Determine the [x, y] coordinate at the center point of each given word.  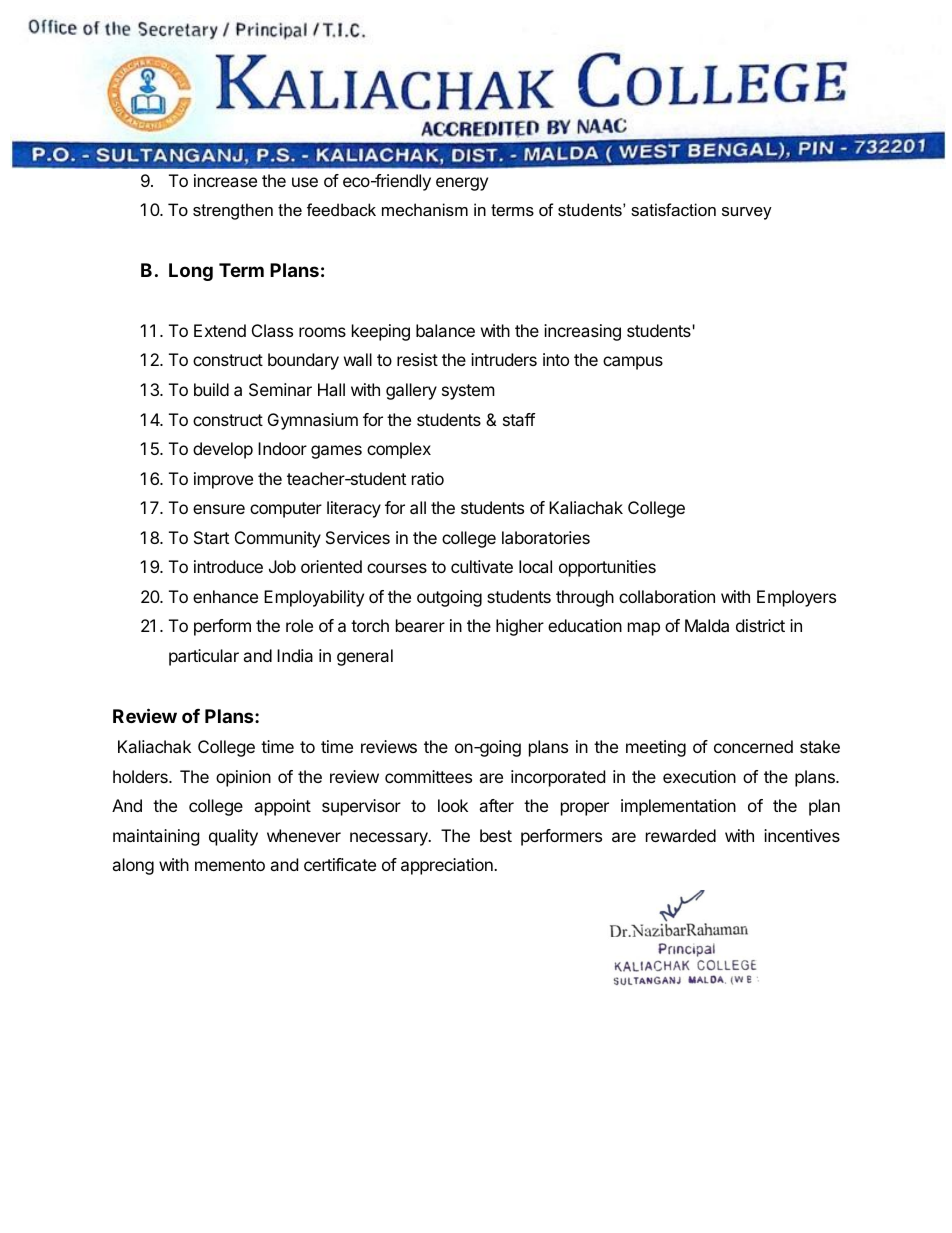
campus [633, 363]
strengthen [233, 211]
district [760, 625]
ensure [219, 509]
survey [747, 213]
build [211, 389]
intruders [504, 359]
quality [233, 837]
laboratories [546, 537]
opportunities [607, 568]
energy [462, 184]
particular [204, 657]
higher [520, 627]
